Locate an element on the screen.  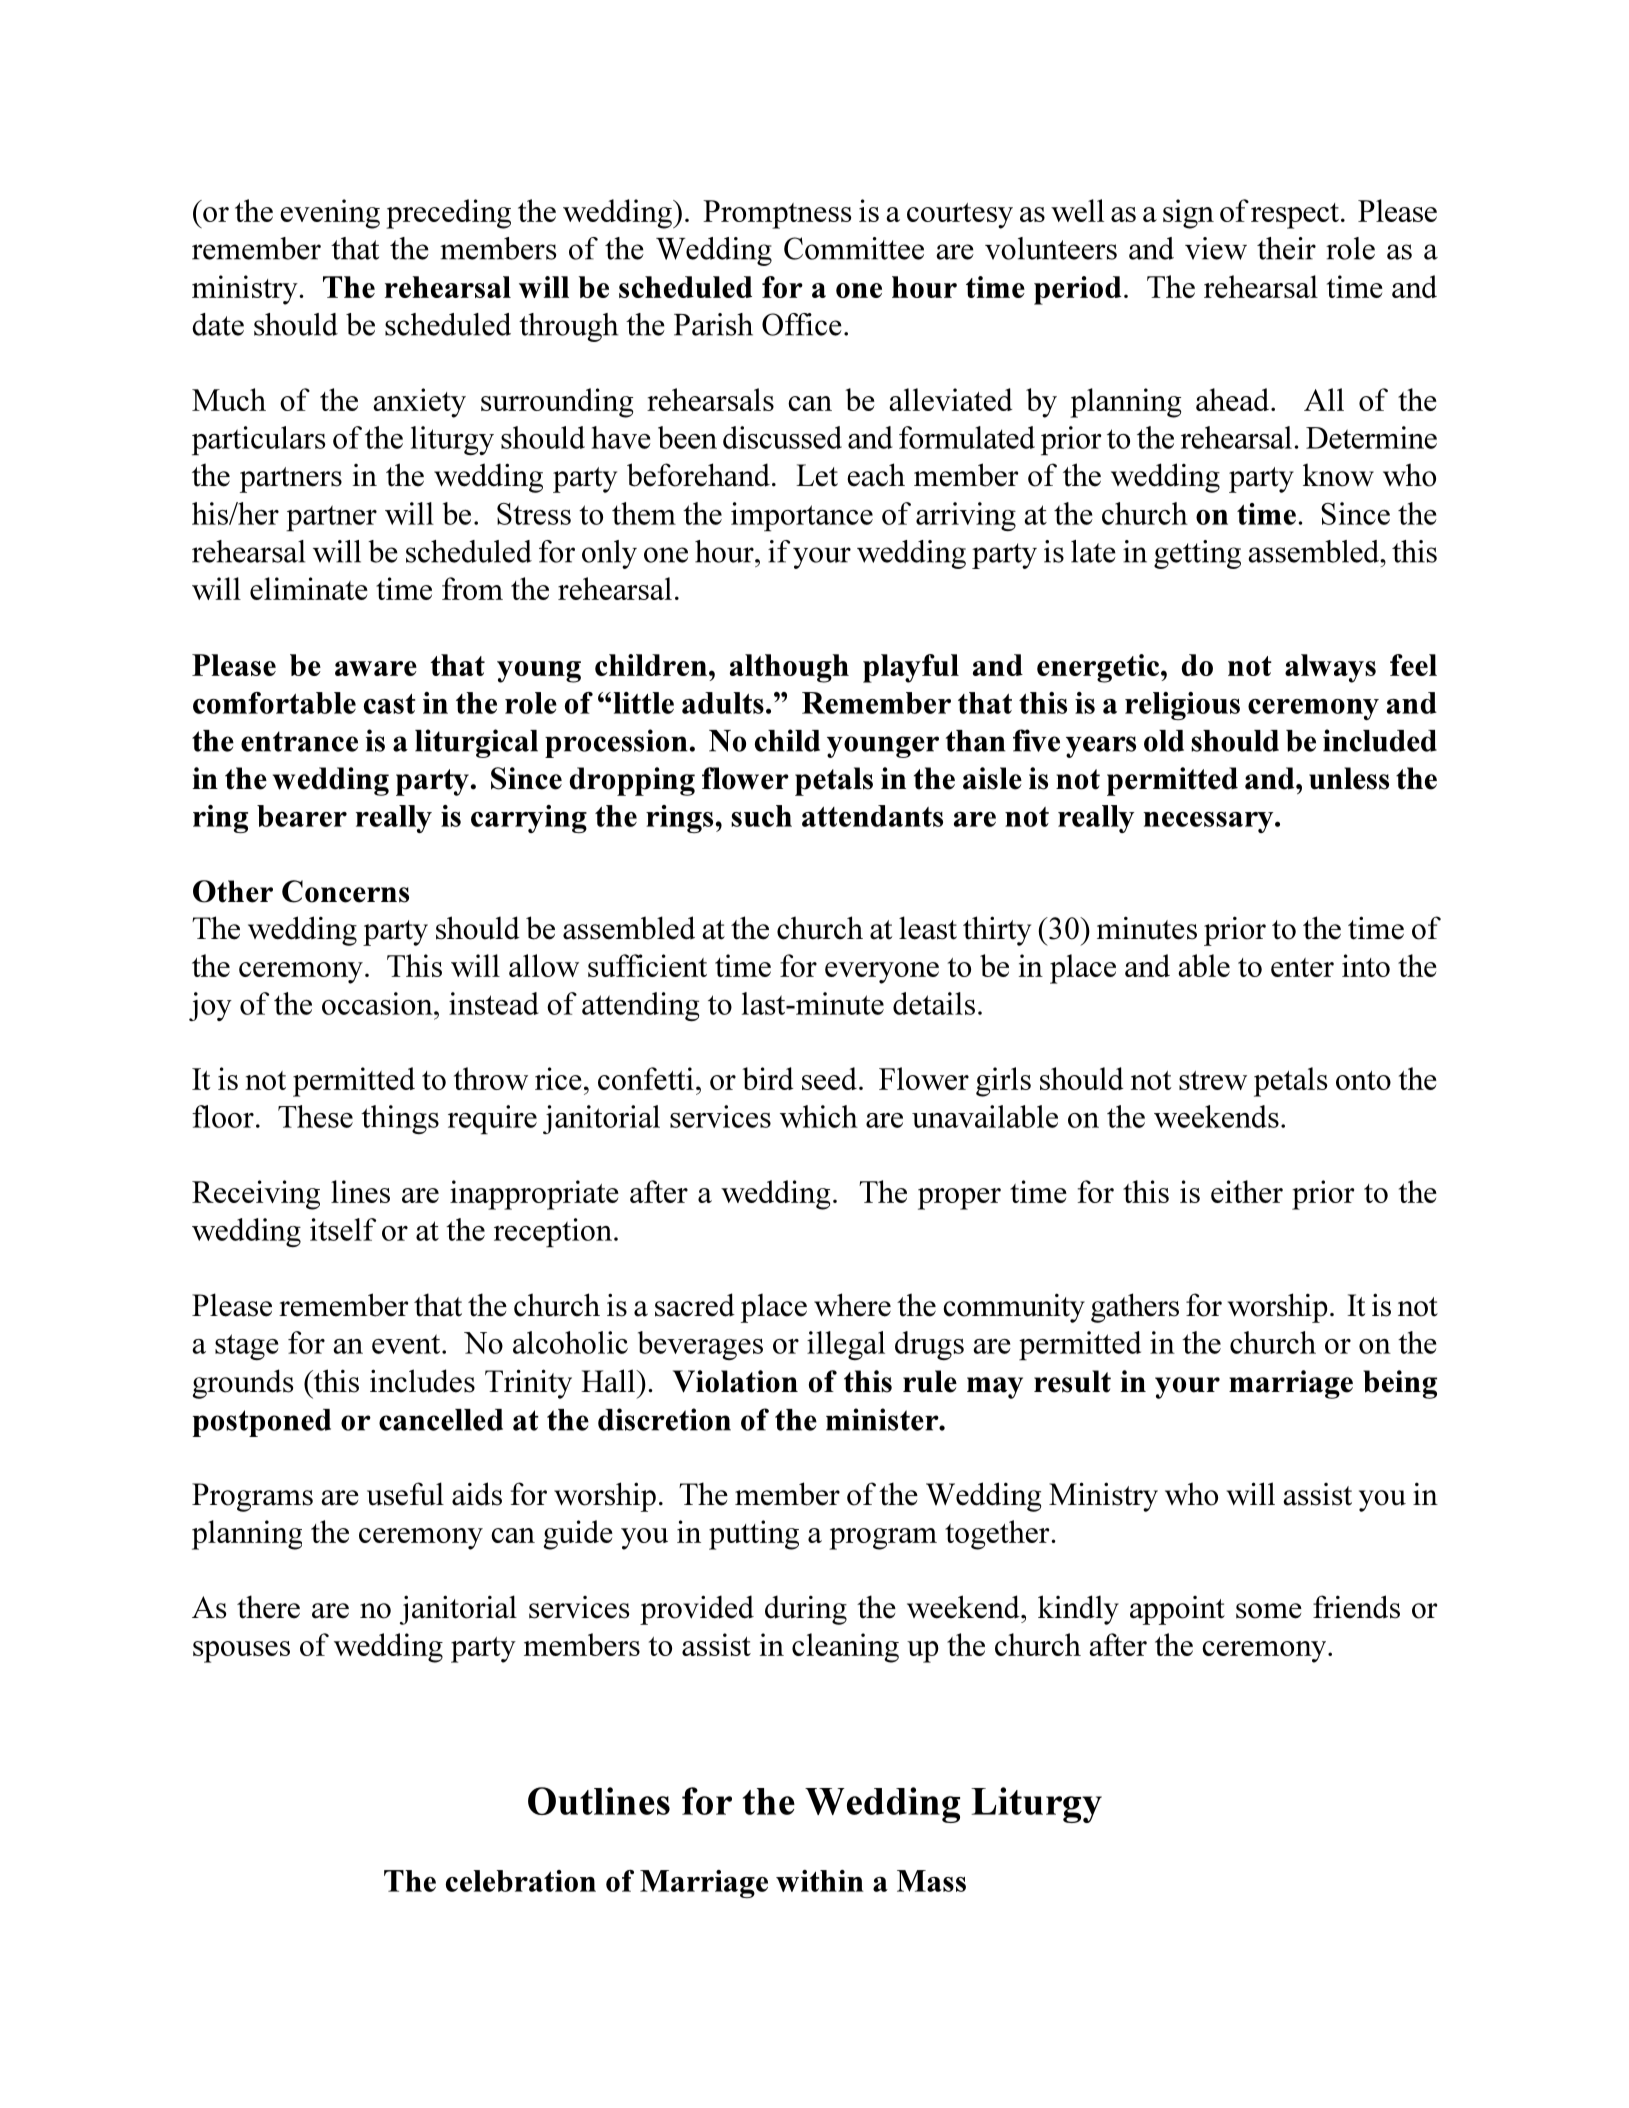
celebration is located at coordinates (521, 1881).
